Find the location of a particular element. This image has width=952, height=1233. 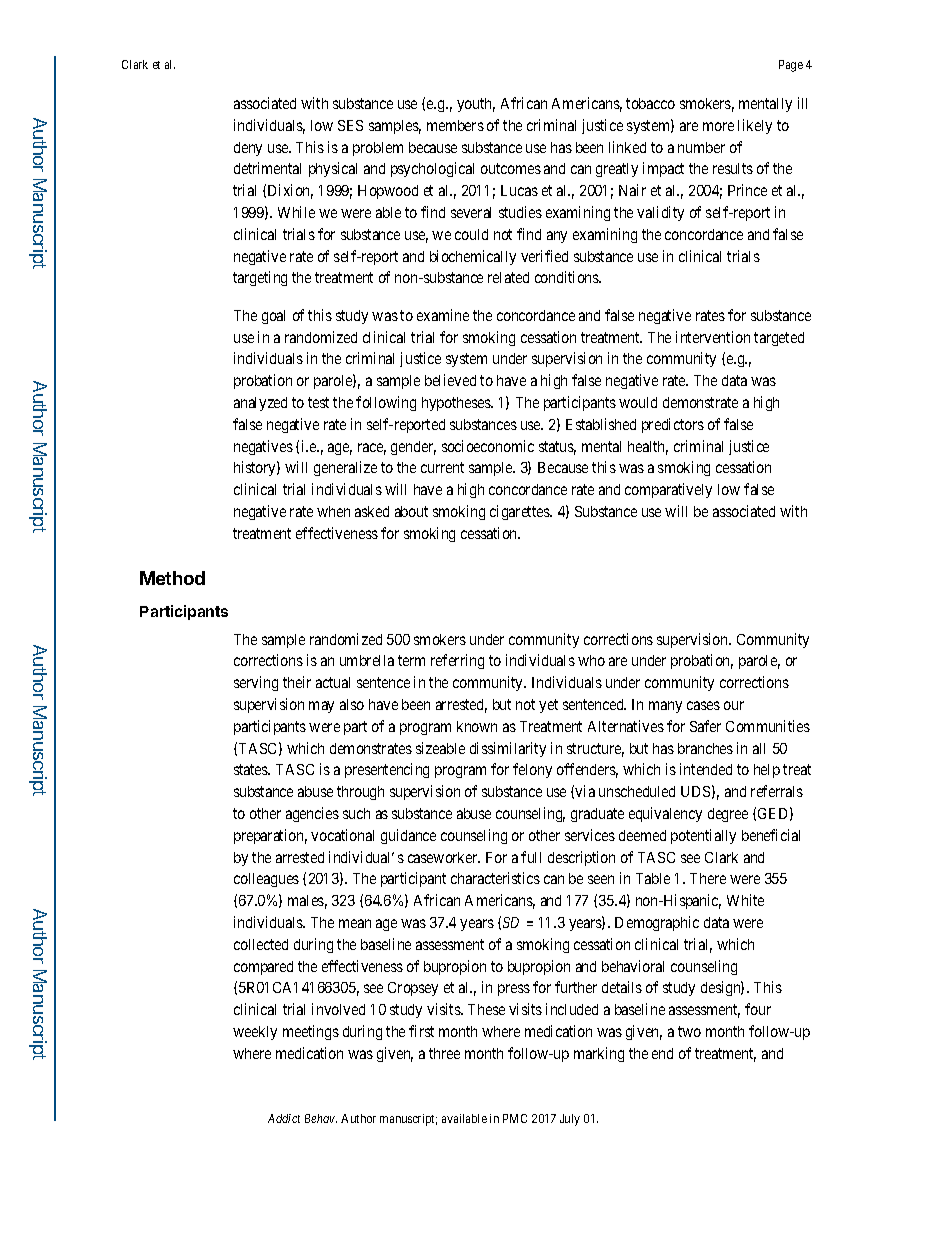

Addict is located at coordinates (284, 1118).
